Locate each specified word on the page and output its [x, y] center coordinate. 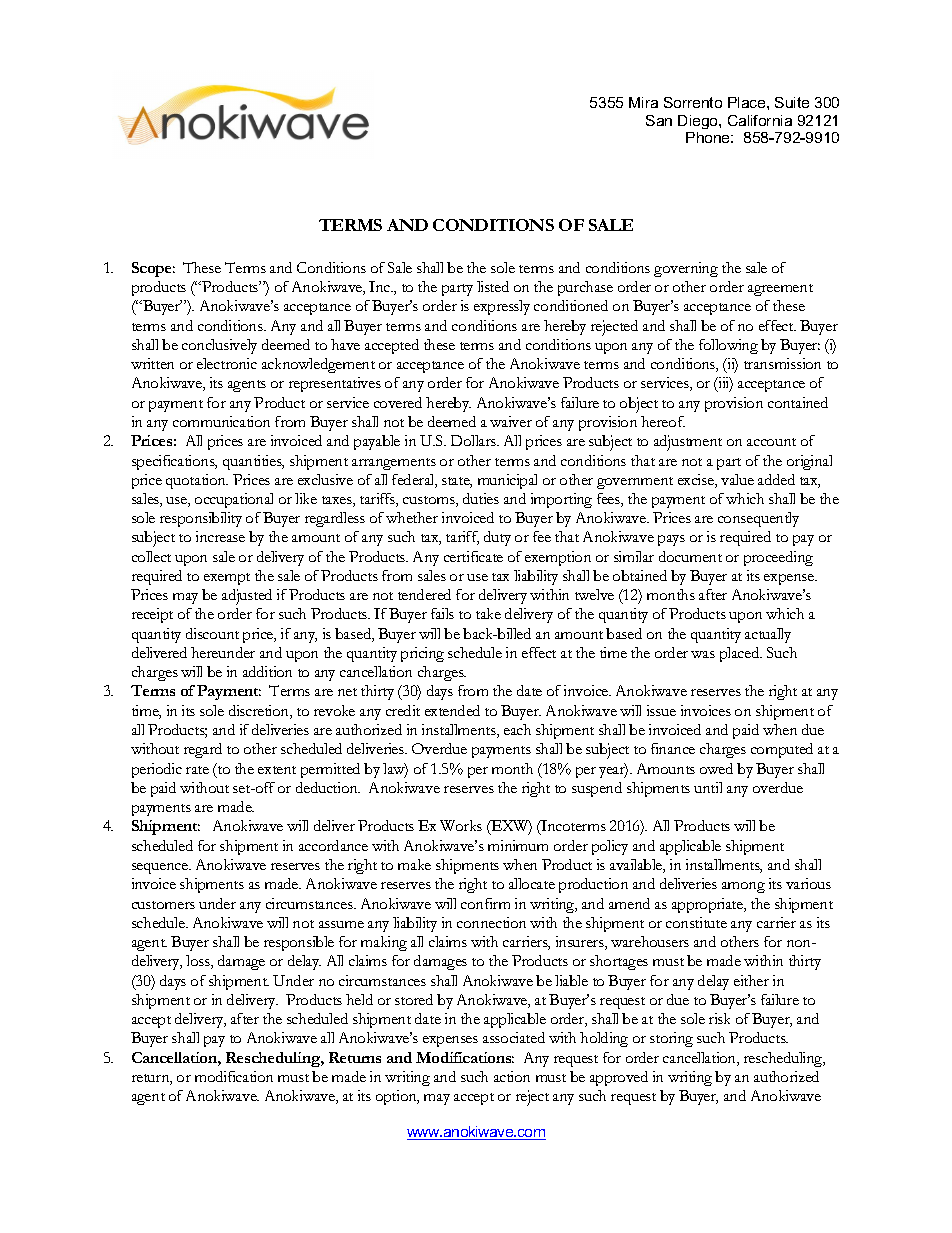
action [512, 1076]
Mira [643, 102]
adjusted [247, 597]
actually [768, 635]
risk [719, 1018]
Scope [153, 269]
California [760, 120]
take [488, 613]
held [359, 999]
